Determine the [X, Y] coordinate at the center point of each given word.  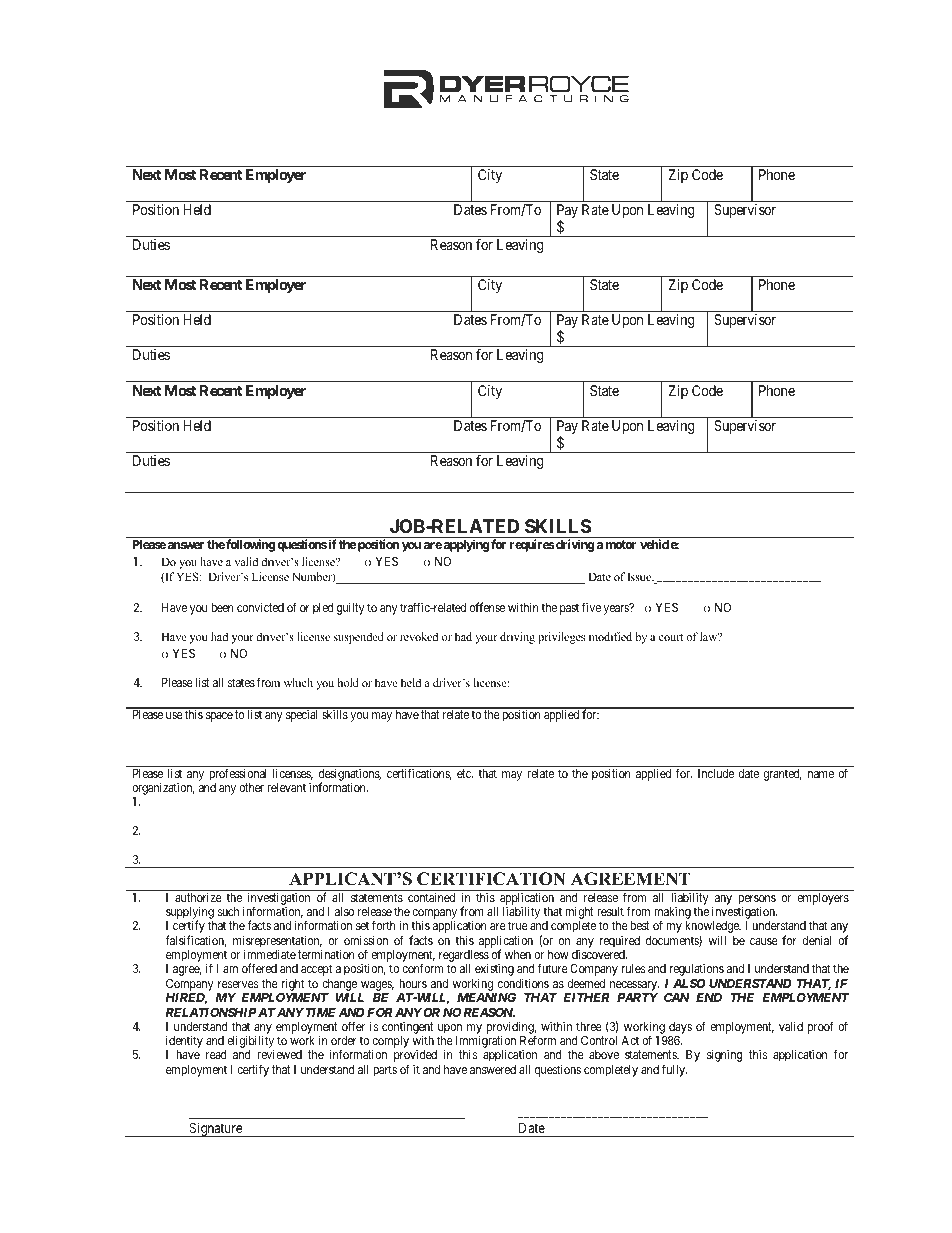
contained [431, 897]
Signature [215, 1129]
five [591, 607]
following [250, 545]
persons [757, 901]
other [251, 787]
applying [466, 545]
